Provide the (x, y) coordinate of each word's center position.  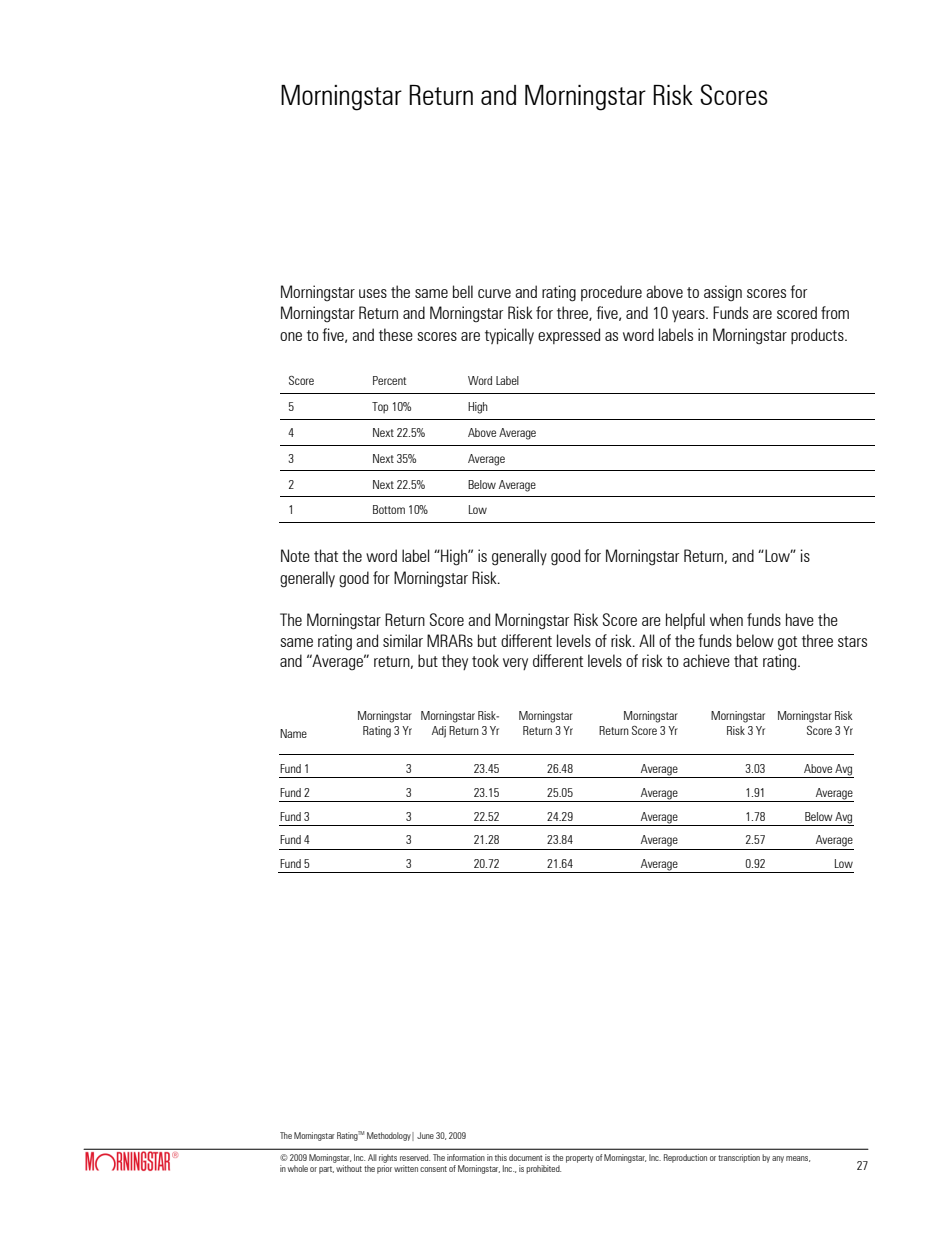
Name (293, 733)
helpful (685, 621)
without (349, 1168)
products (818, 336)
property (579, 1159)
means (798, 1159)
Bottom (389, 509)
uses (373, 293)
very (515, 664)
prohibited (543, 1169)
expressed (569, 336)
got (787, 643)
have (800, 619)
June (425, 1135)
